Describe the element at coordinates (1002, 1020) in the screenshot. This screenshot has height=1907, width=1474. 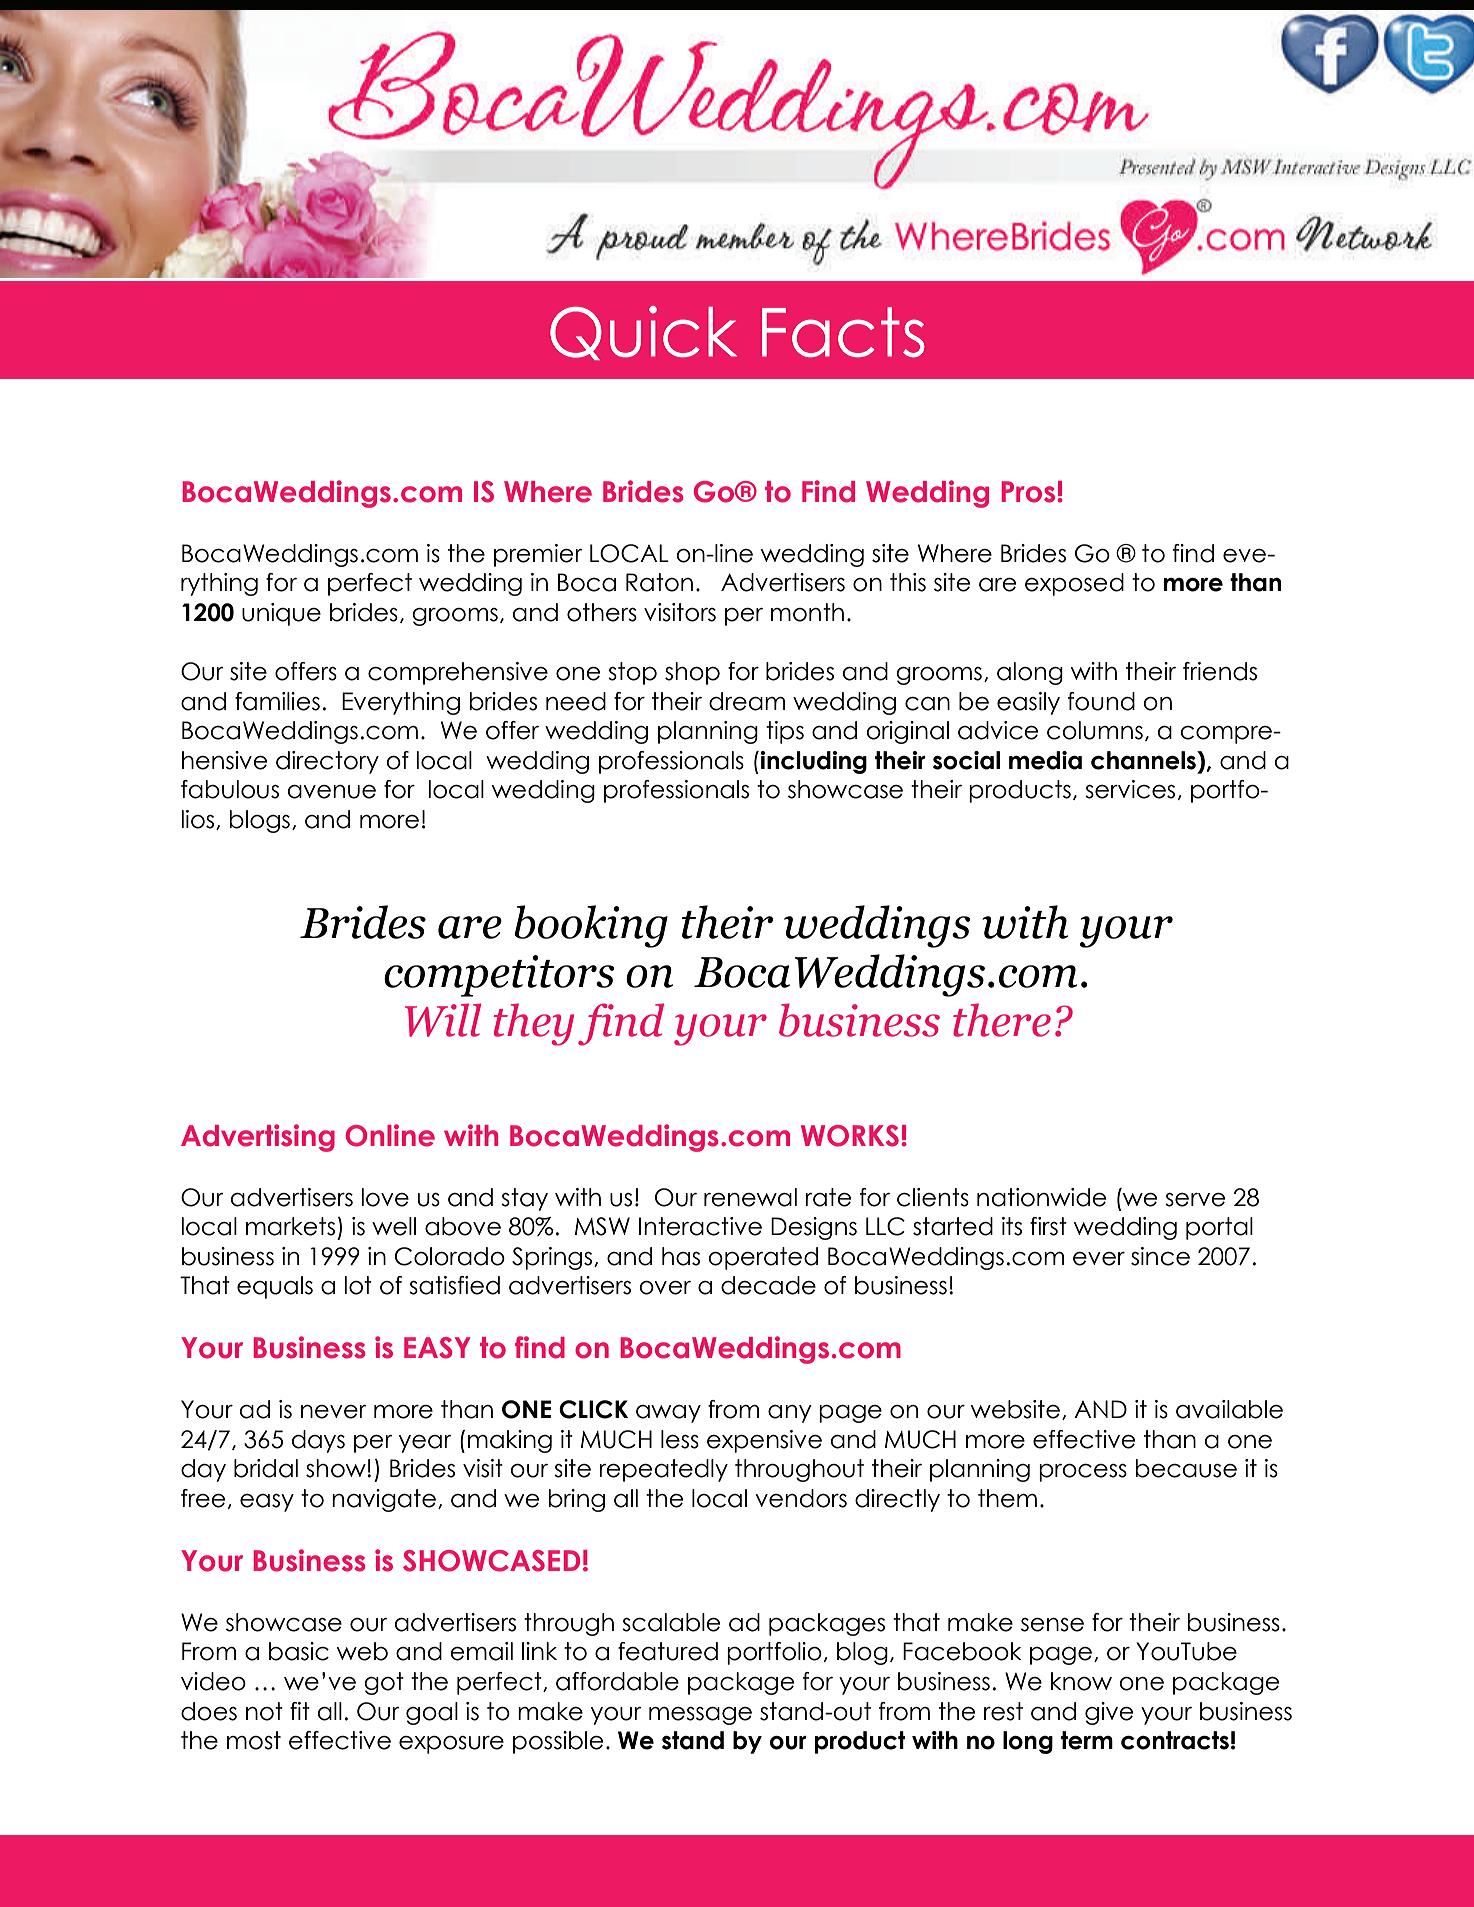
I see `there` at that location.
